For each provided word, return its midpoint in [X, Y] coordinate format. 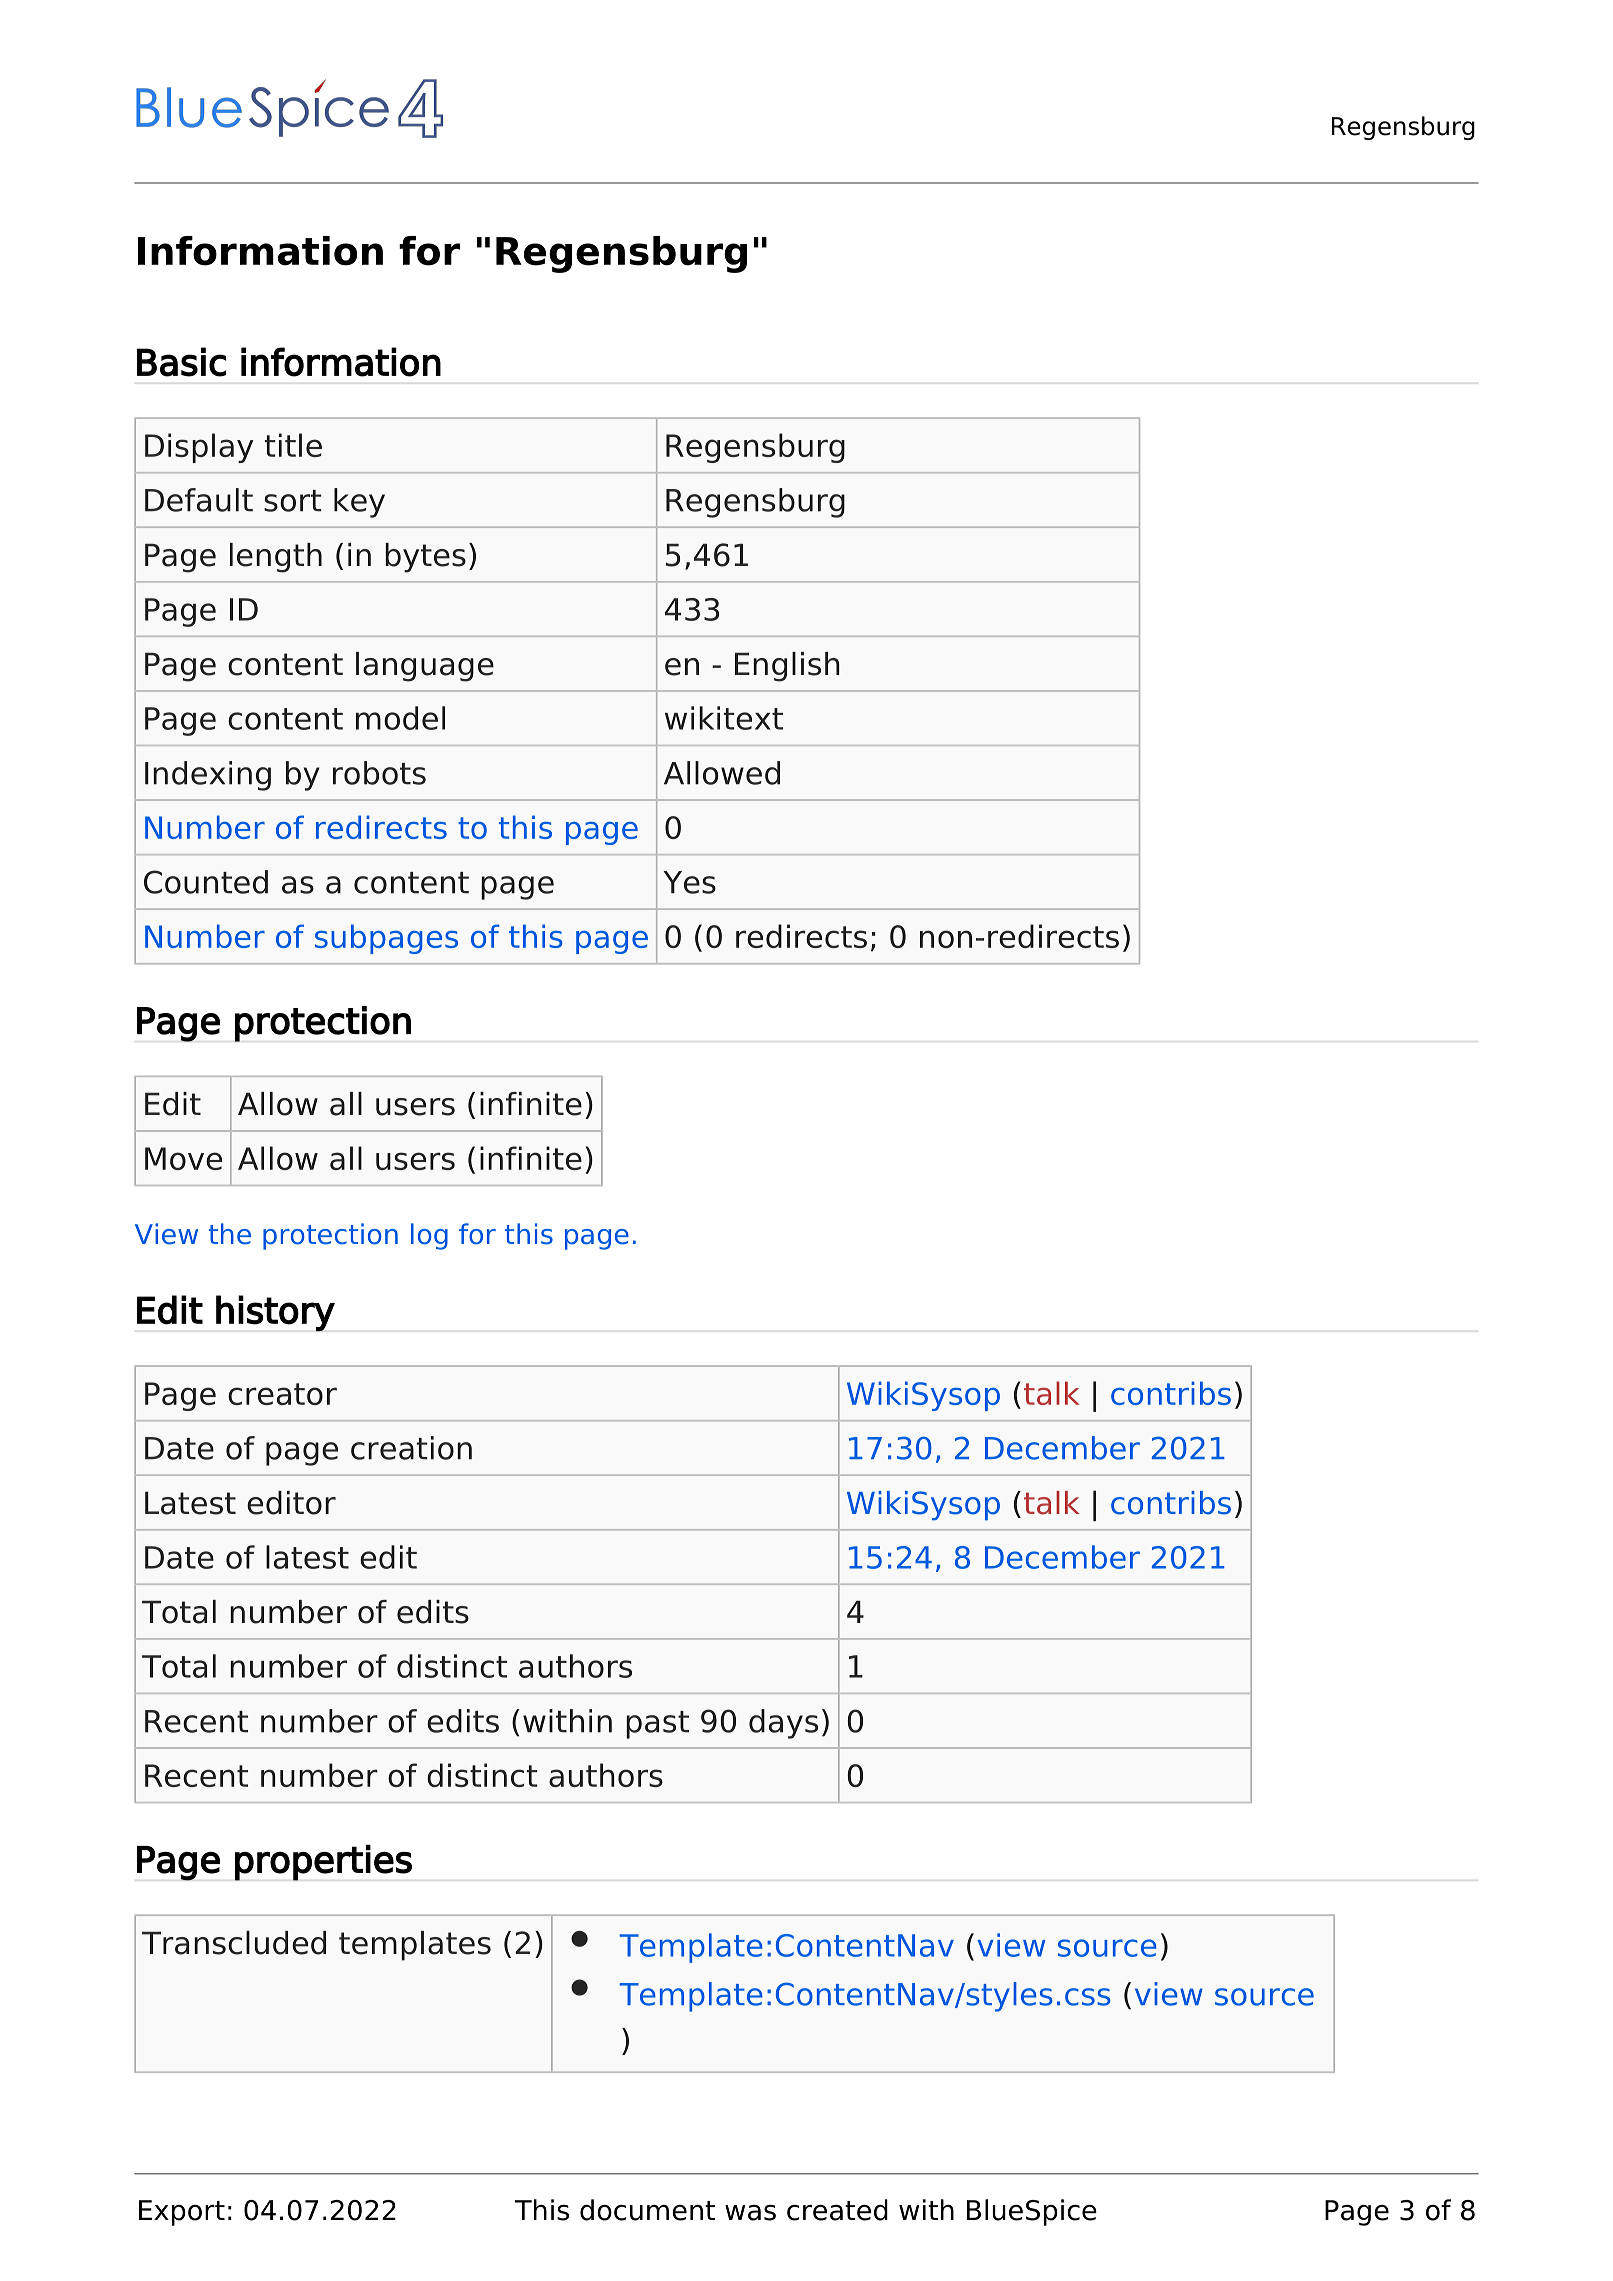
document [647, 2210]
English [787, 667]
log [429, 1236]
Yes [689, 882]
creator [282, 1394]
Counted [206, 882]
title [293, 445]
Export [182, 2213]
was [750, 2213]
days [783, 1724]
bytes [425, 558]
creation [411, 1448]
